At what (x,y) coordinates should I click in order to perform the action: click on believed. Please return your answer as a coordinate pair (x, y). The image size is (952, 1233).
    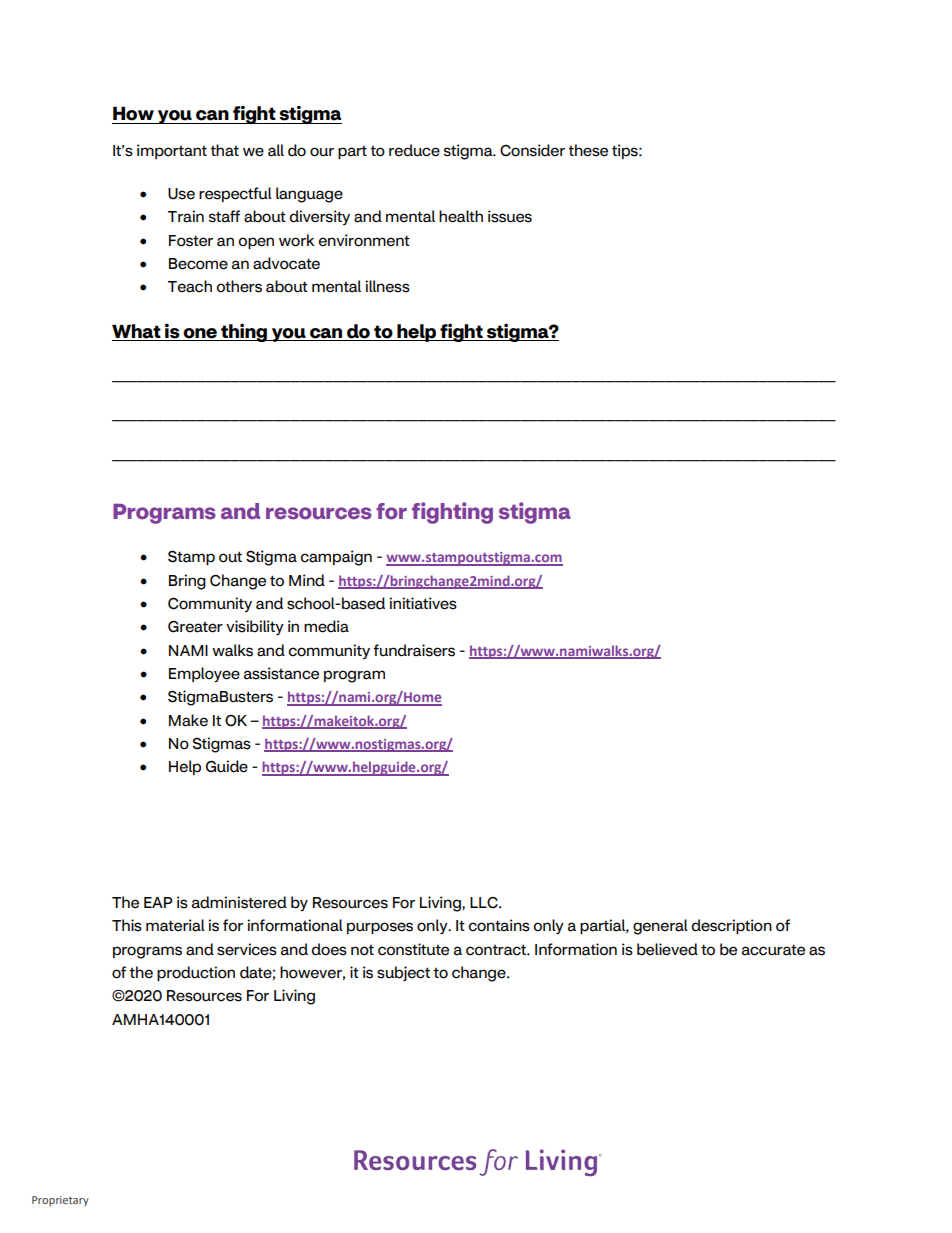
    Looking at the image, I should click on (667, 949).
